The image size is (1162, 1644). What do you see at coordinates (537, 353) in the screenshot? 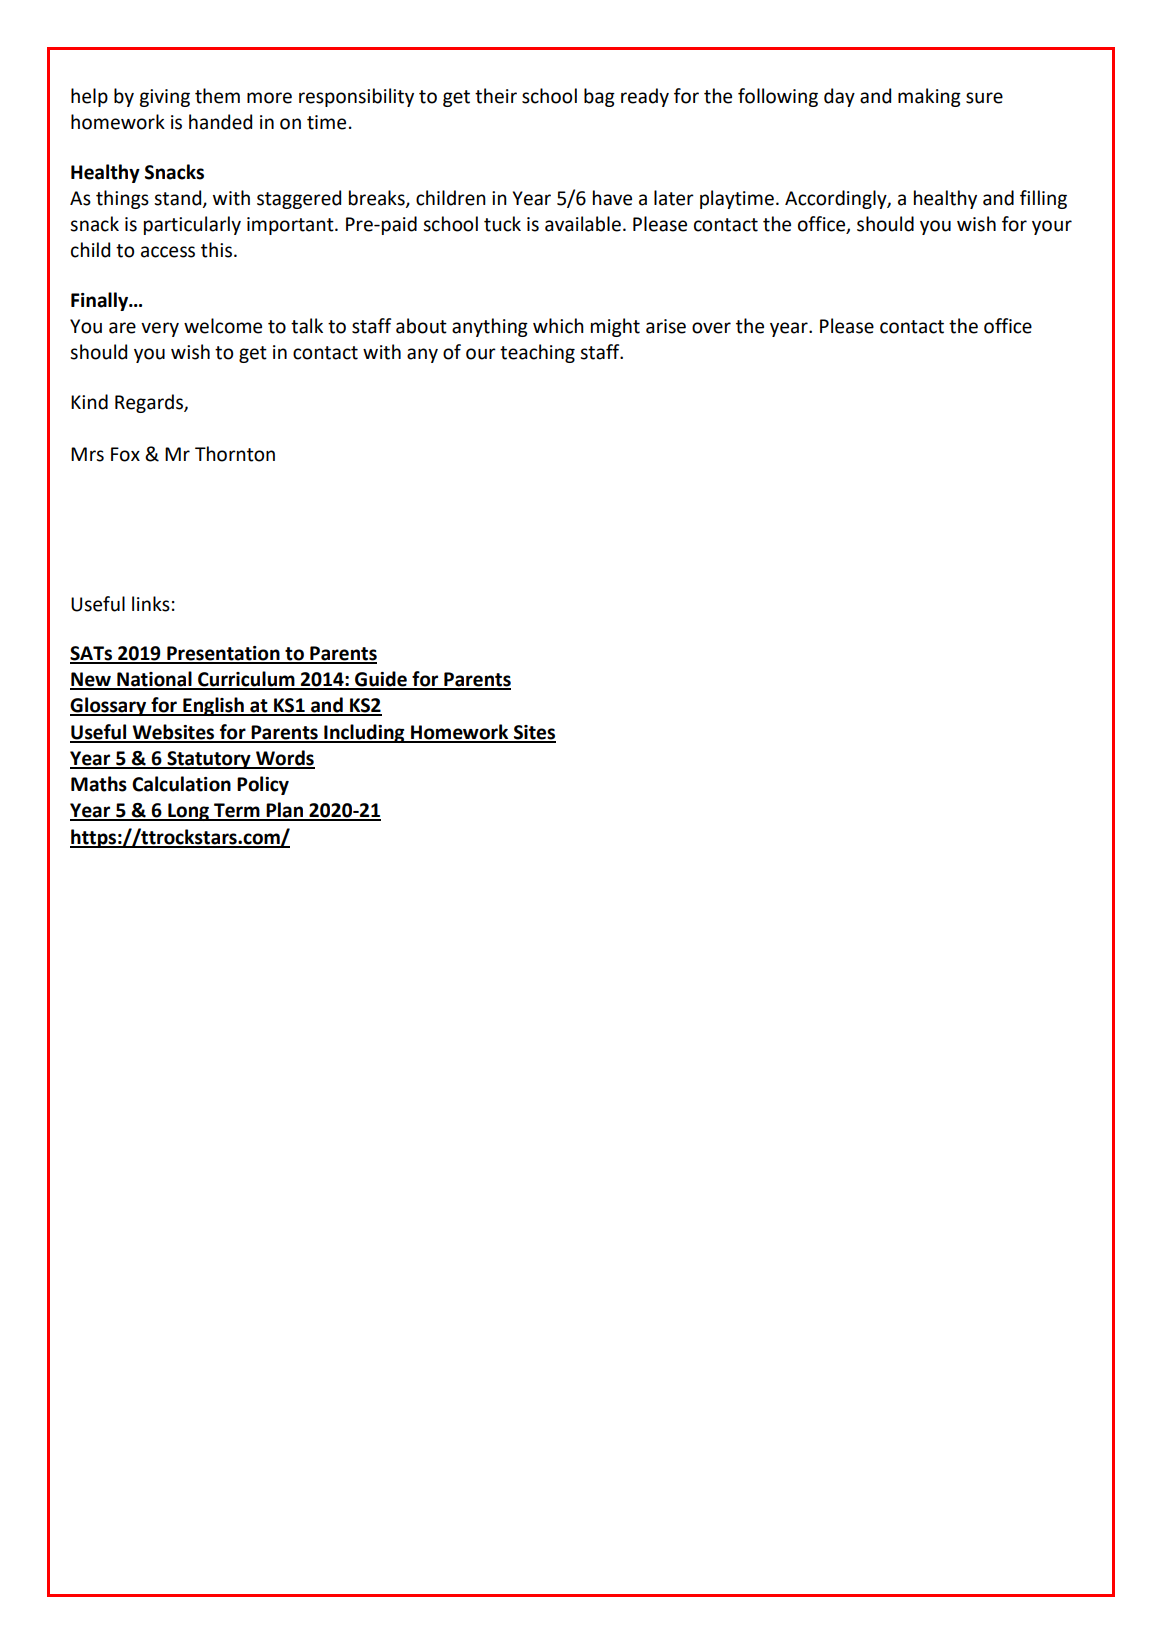
I see `teaching` at bounding box center [537, 353].
